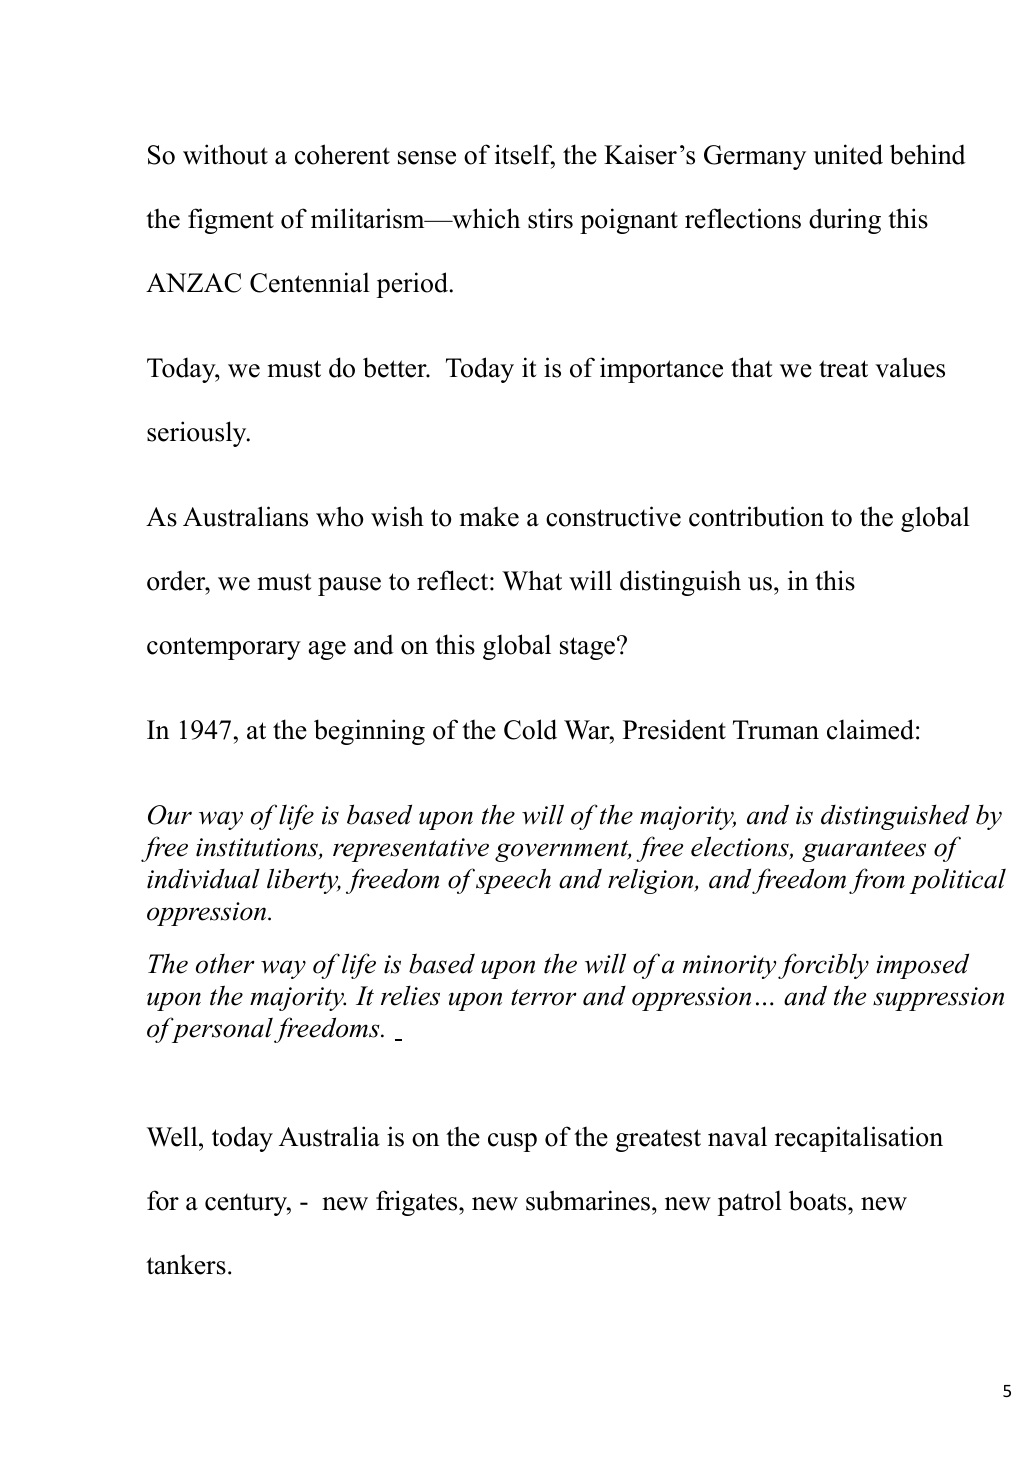 This document has height=1466, width=1036. What do you see at coordinates (550, 218) in the document?
I see `stirs` at bounding box center [550, 218].
